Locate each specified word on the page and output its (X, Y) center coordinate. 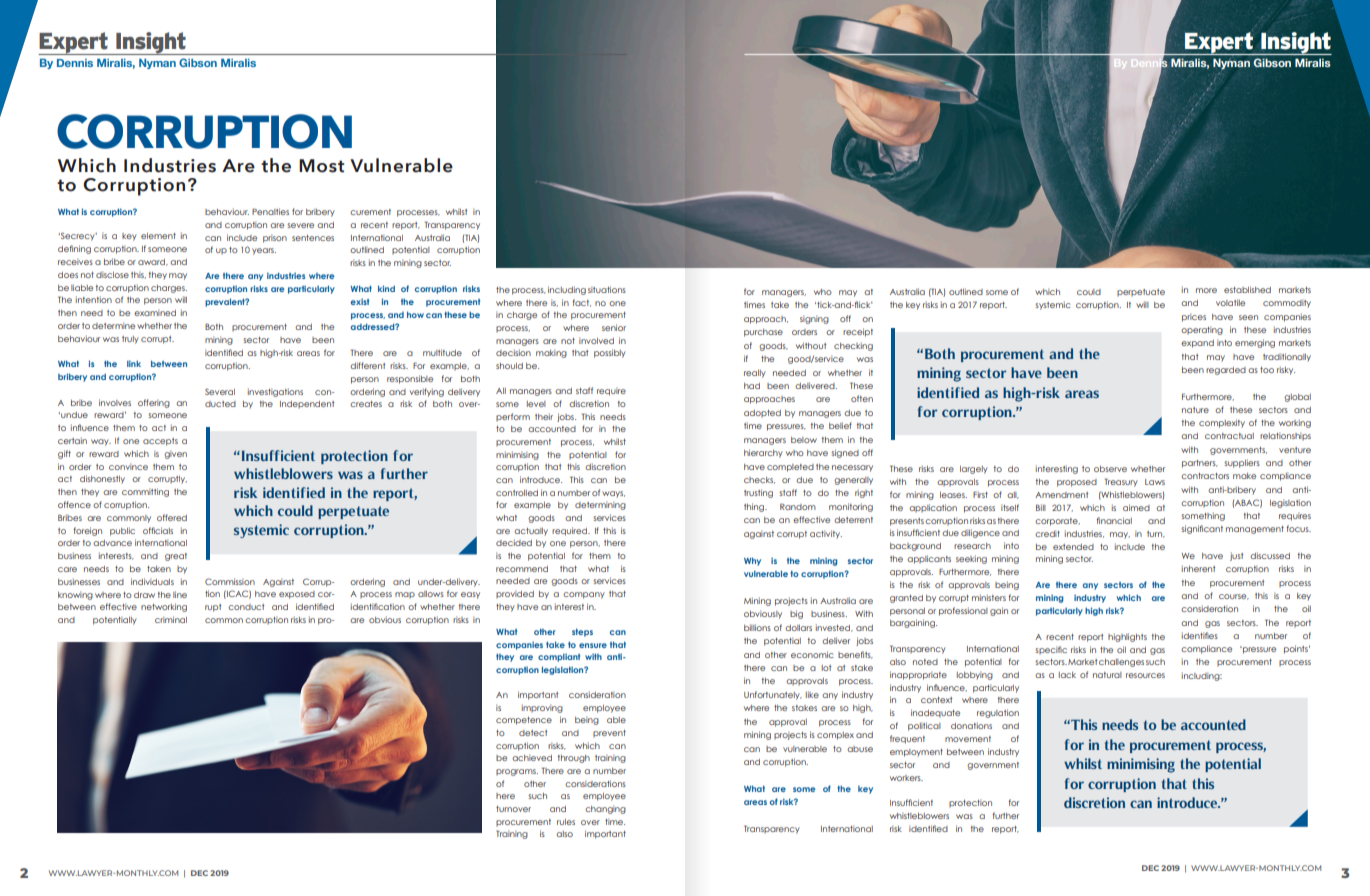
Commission (230, 581)
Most (321, 166)
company (584, 595)
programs (517, 772)
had (752, 386)
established (1247, 289)
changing (605, 809)
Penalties (270, 211)
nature (1195, 410)
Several (220, 392)
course (1234, 597)
